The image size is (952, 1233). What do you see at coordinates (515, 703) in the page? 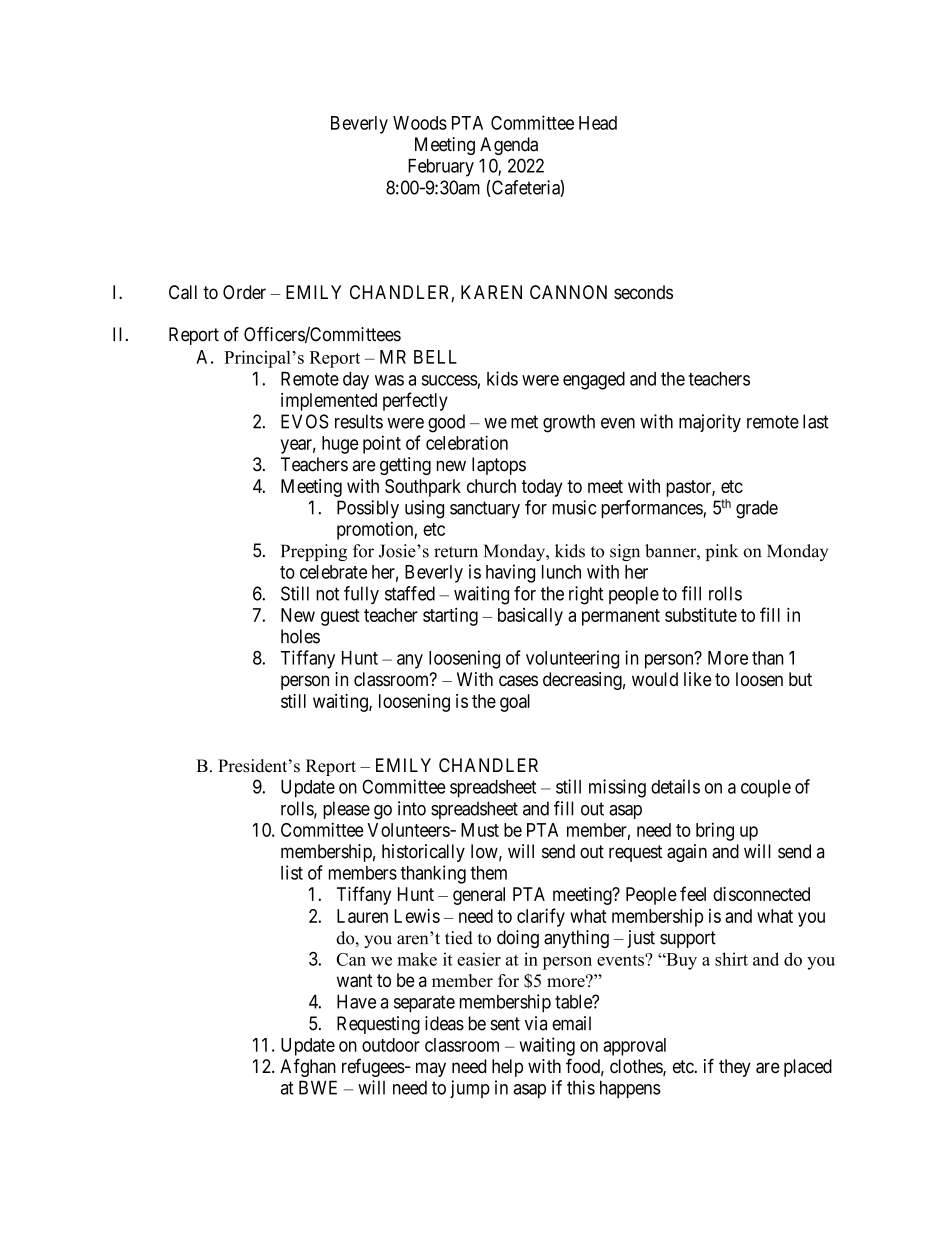
I see `goal` at bounding box center [515, 703].
